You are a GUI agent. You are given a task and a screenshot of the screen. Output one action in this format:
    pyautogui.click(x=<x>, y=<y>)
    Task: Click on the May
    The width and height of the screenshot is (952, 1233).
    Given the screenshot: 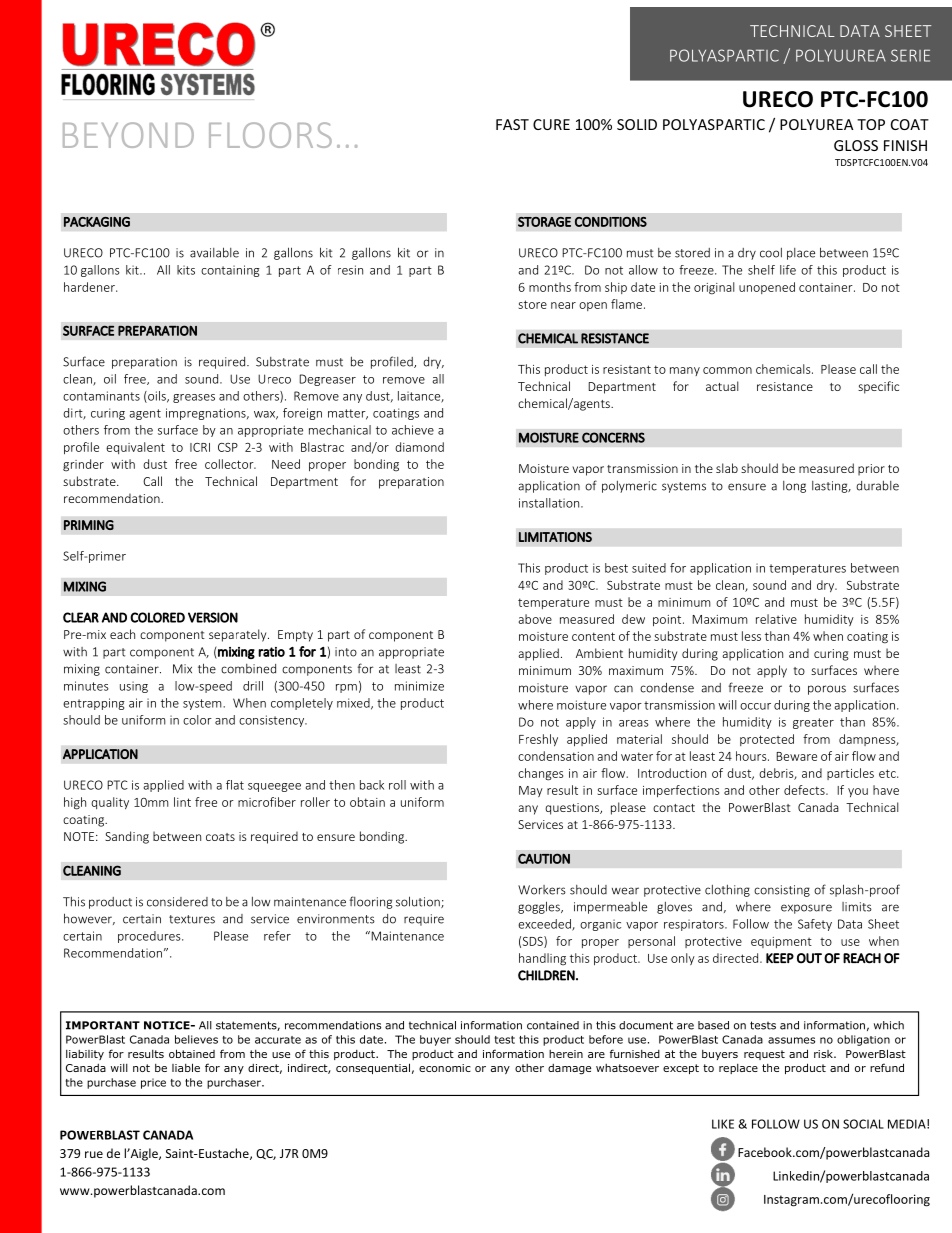 What is the action you would take?
    pyautogui.click(x=531, y=791)
